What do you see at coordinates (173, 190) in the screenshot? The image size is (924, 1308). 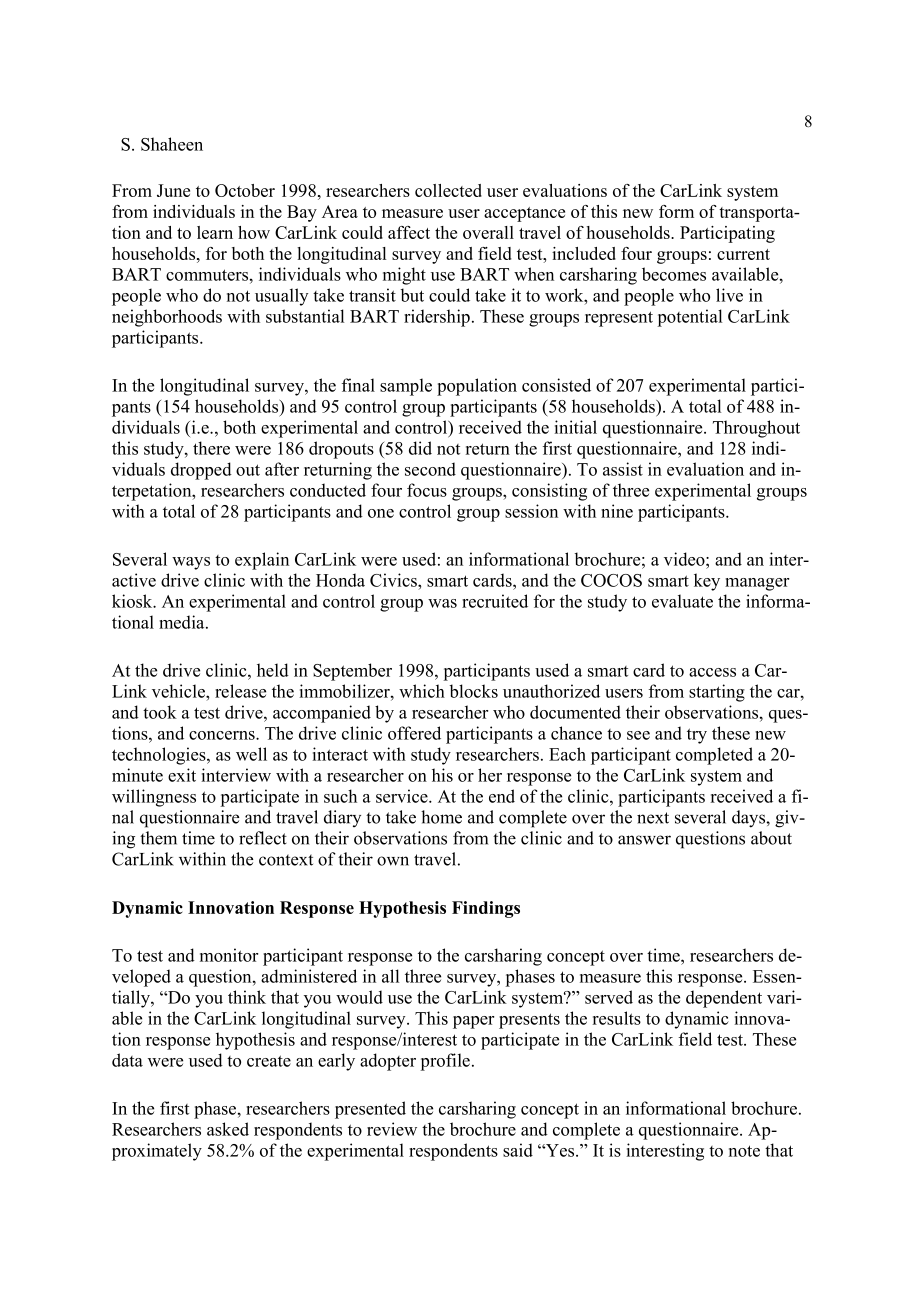 I see `June` at bounding box center [173, 190].
